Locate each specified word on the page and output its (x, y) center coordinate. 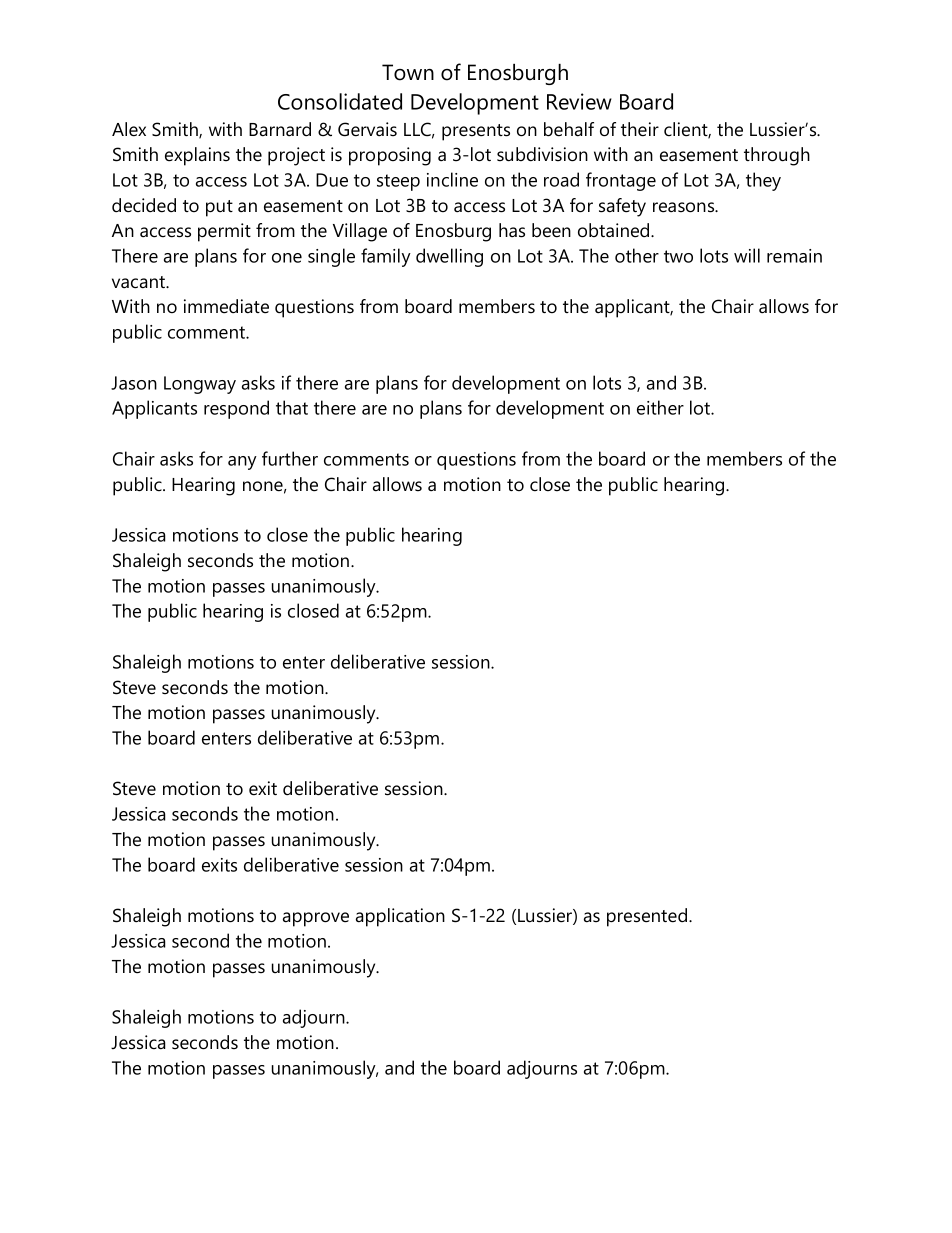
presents (476, 132)
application (400, 917)
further (290, 458)
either (660, 407)
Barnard (280, 129)
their (640, 129)
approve (316, 919)
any (242, 463)
